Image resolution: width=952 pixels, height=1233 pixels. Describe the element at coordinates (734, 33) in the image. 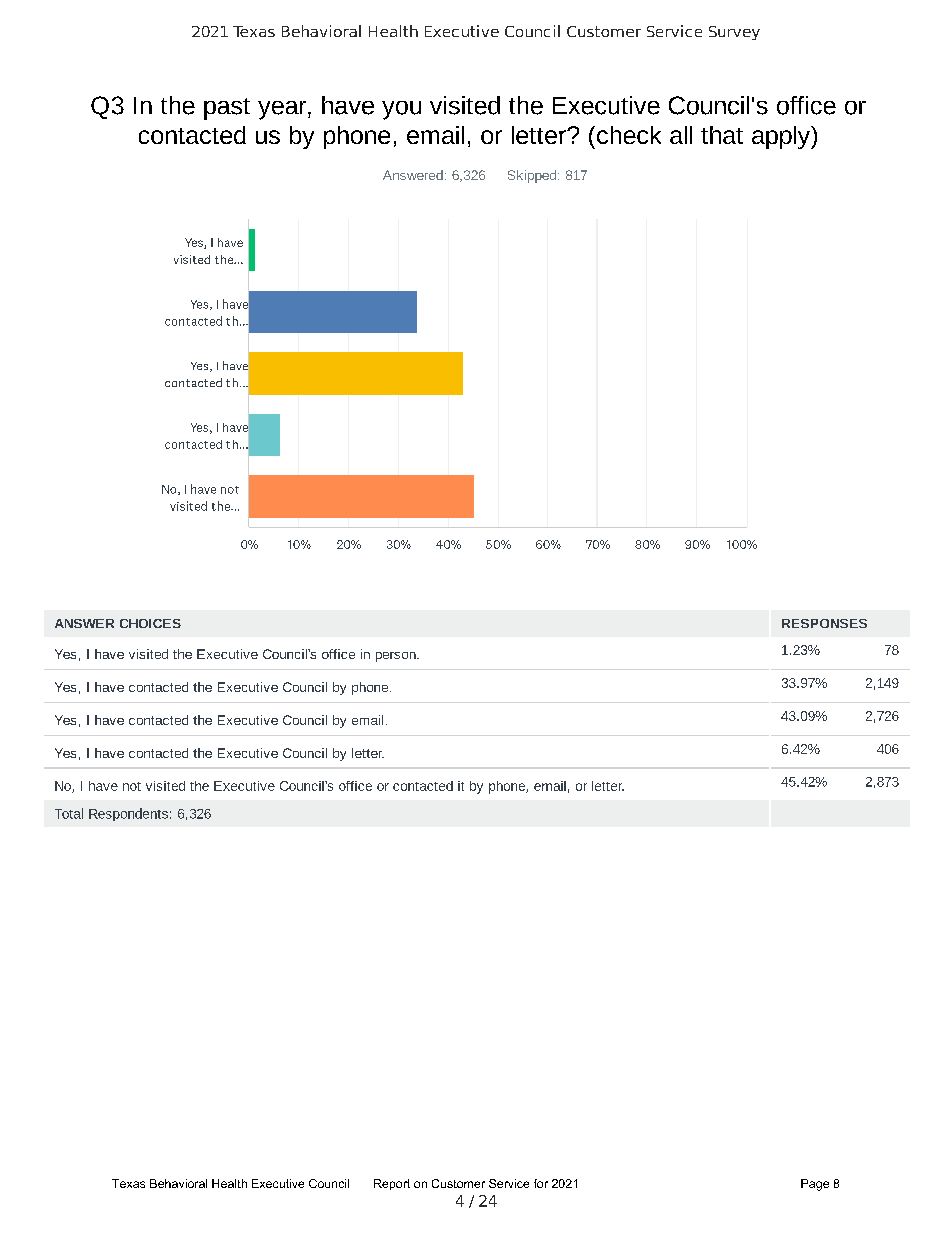

I see `Survey` at that location.
